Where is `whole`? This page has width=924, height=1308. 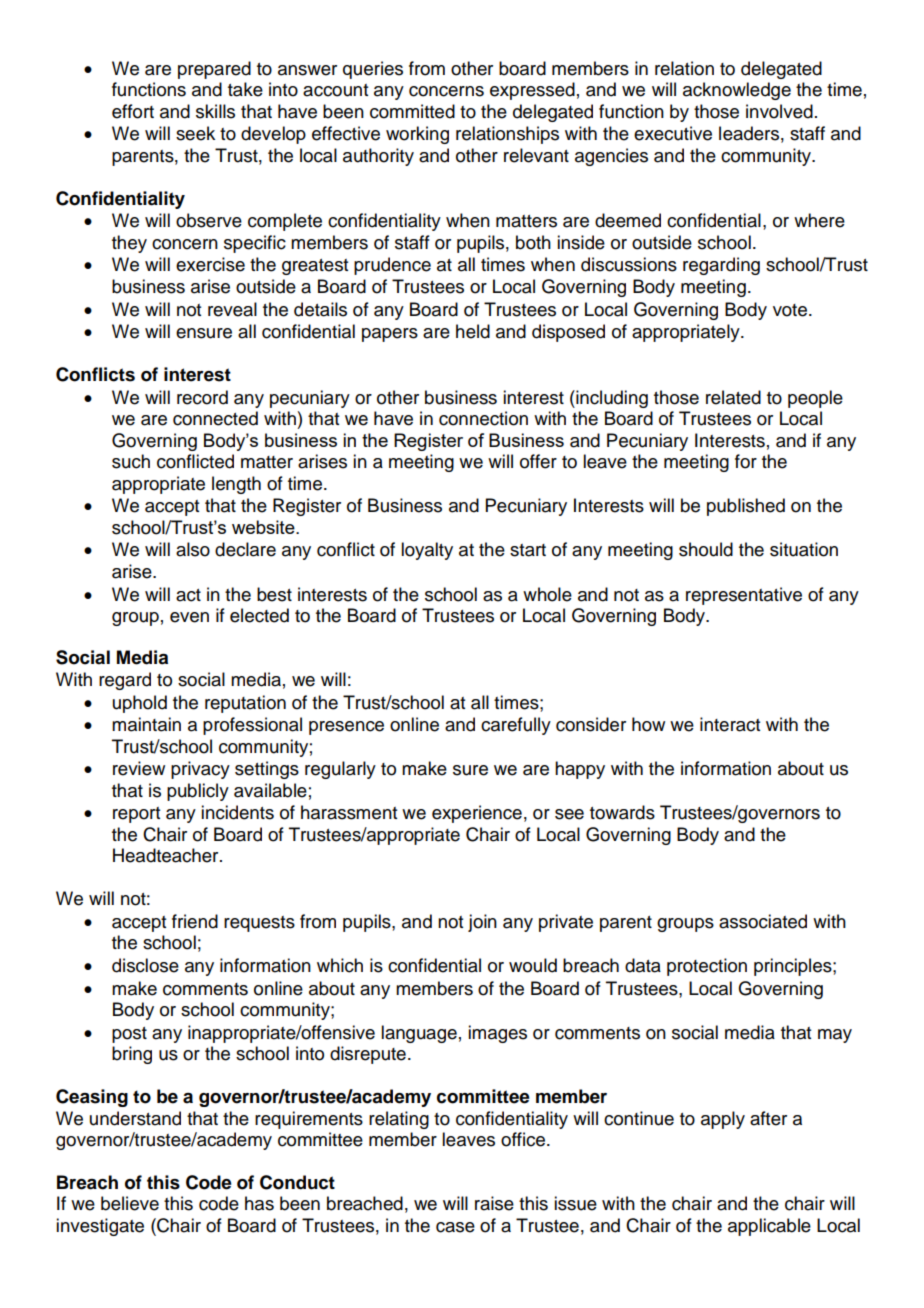 whole is located at coordinates (547, 594).
